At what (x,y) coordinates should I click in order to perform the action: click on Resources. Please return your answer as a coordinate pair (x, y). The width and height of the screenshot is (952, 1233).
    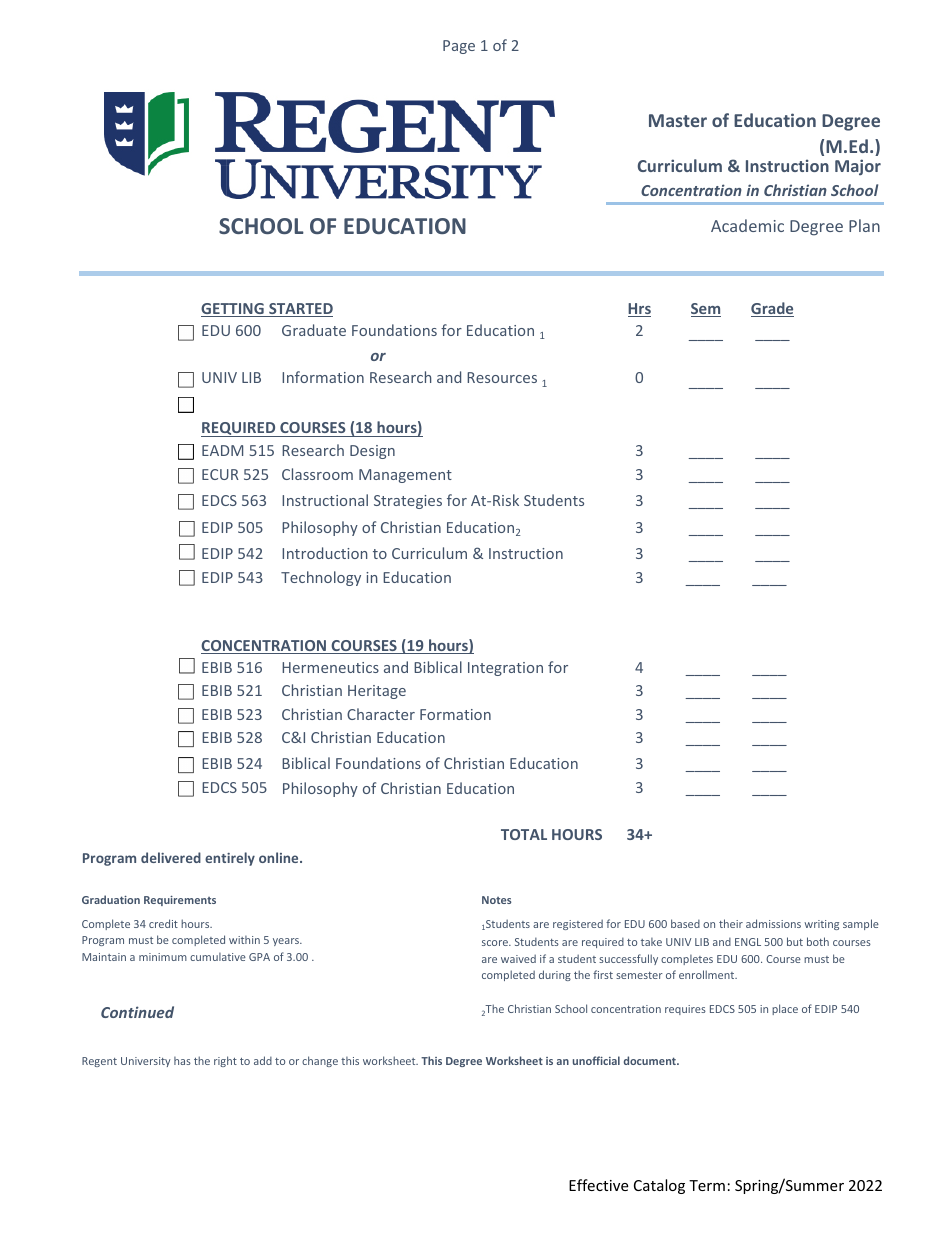
    Looking at the image, I should click on (502, 377).
